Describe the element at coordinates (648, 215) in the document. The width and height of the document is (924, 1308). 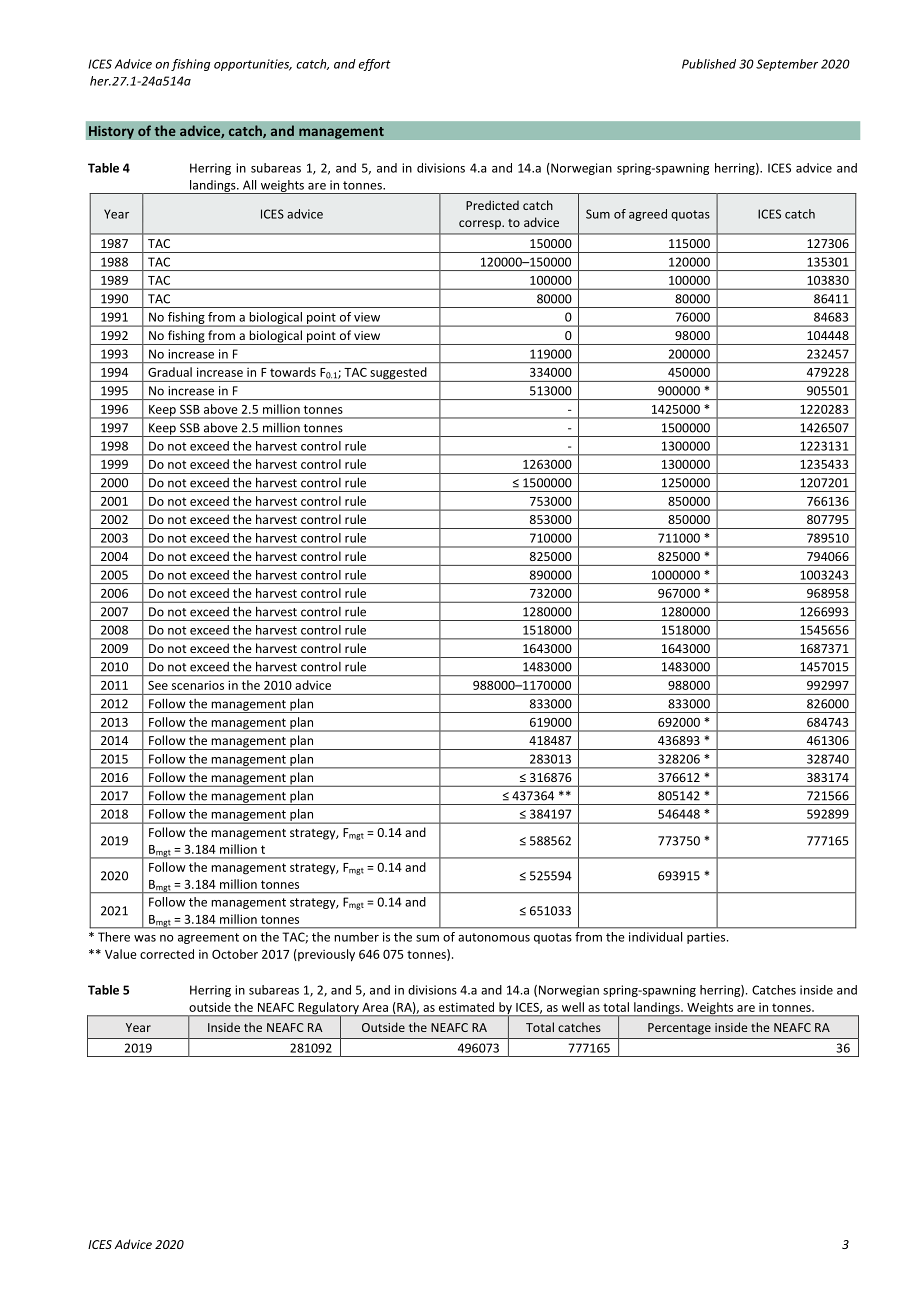
I see `agreed` at that location.
